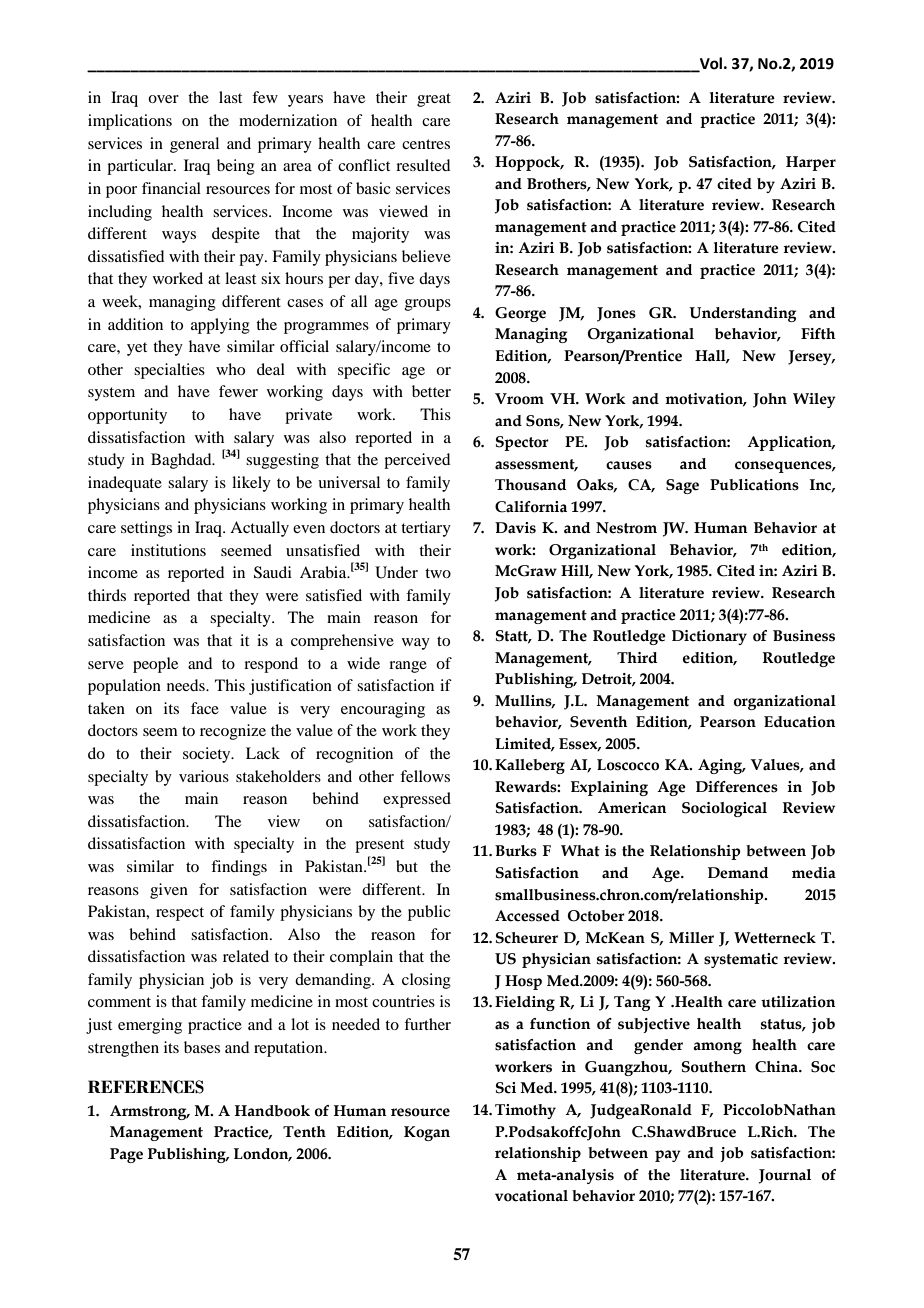 The height and width of the image is (1308, 924). What do you see at coordinates (194, 145) in the image?
I see `general` at bounding box center [194, 145].
